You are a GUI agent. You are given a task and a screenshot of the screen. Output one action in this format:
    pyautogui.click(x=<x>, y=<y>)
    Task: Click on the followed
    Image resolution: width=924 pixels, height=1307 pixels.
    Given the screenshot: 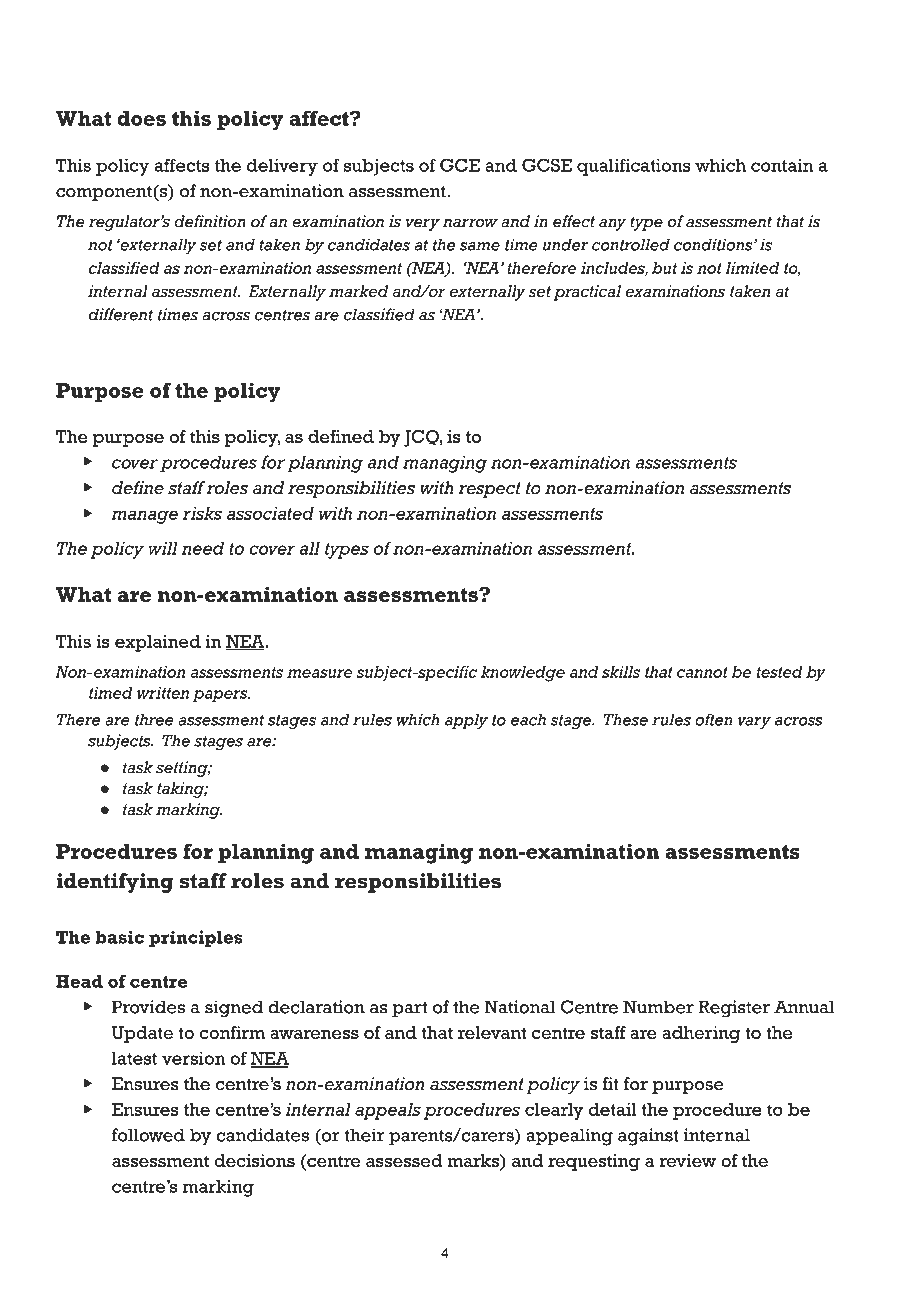 What is the action you would take?
    pyautogui.click(x=148, y=1135)
